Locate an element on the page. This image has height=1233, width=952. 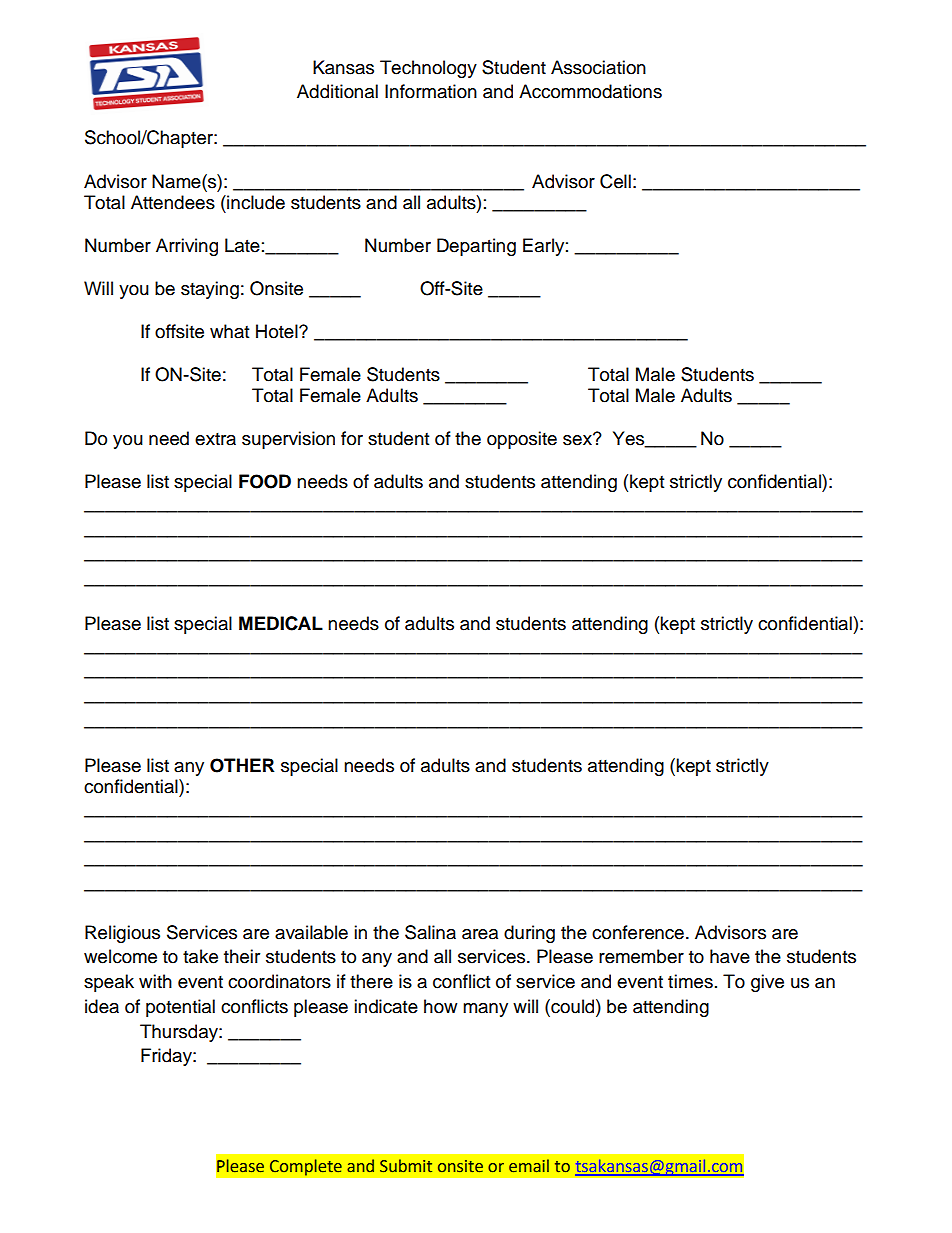
MEDICAL is located at coordinates (281, 623).
